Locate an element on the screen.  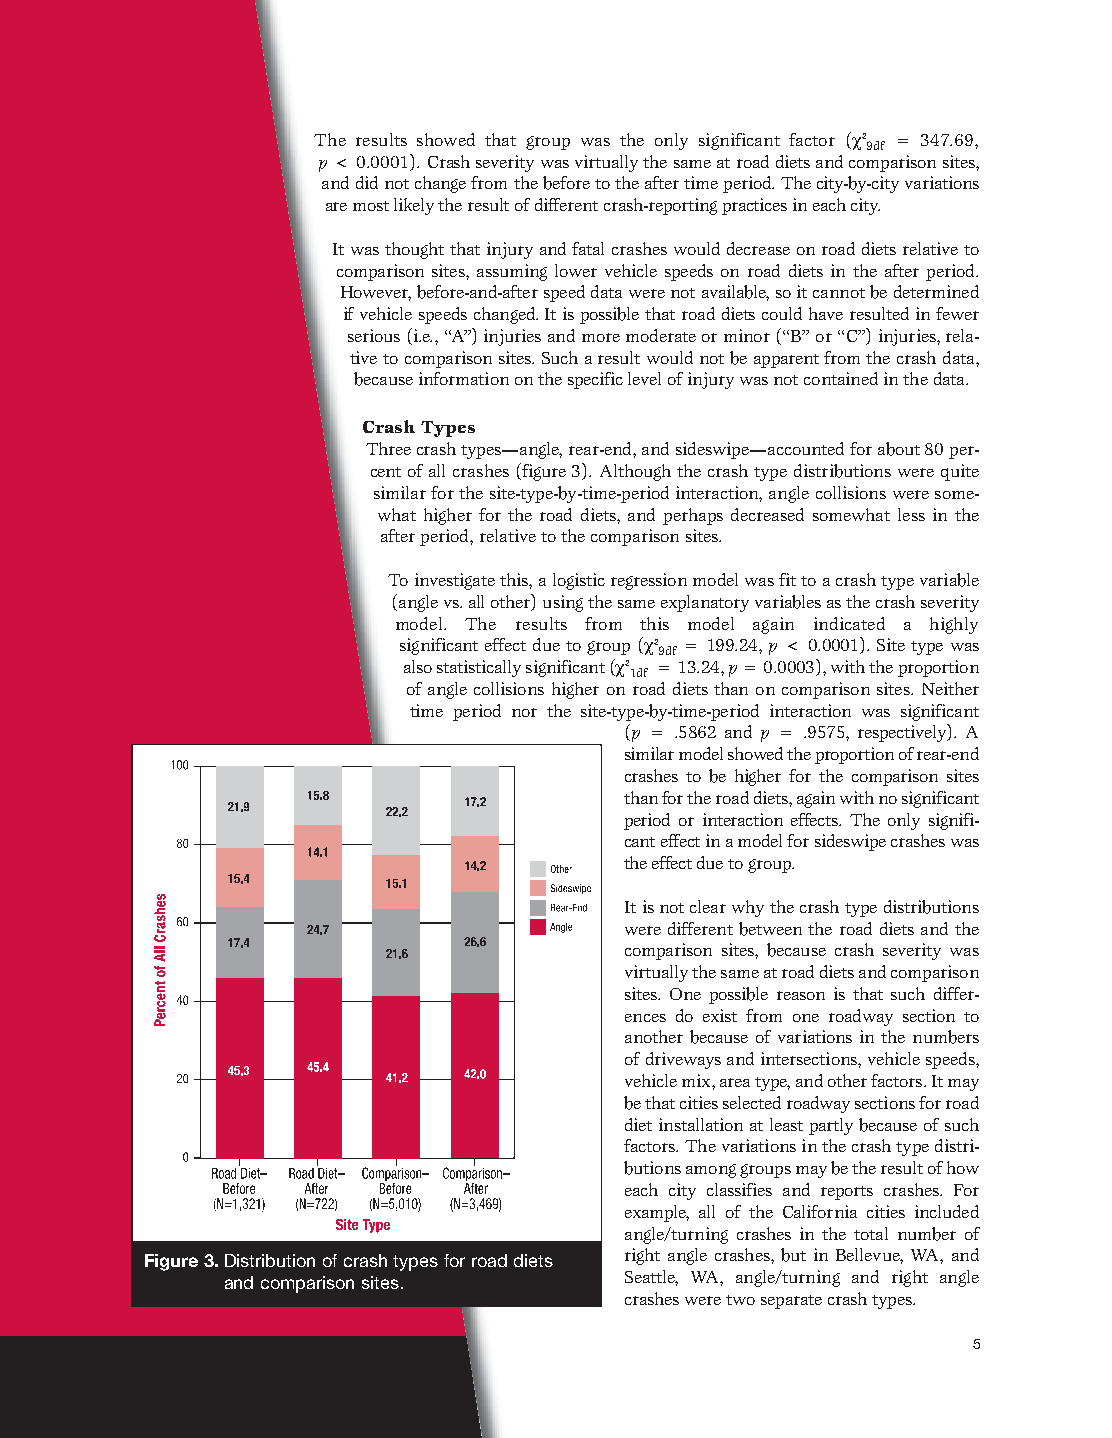
two is located at coordinates (740, 1300).
